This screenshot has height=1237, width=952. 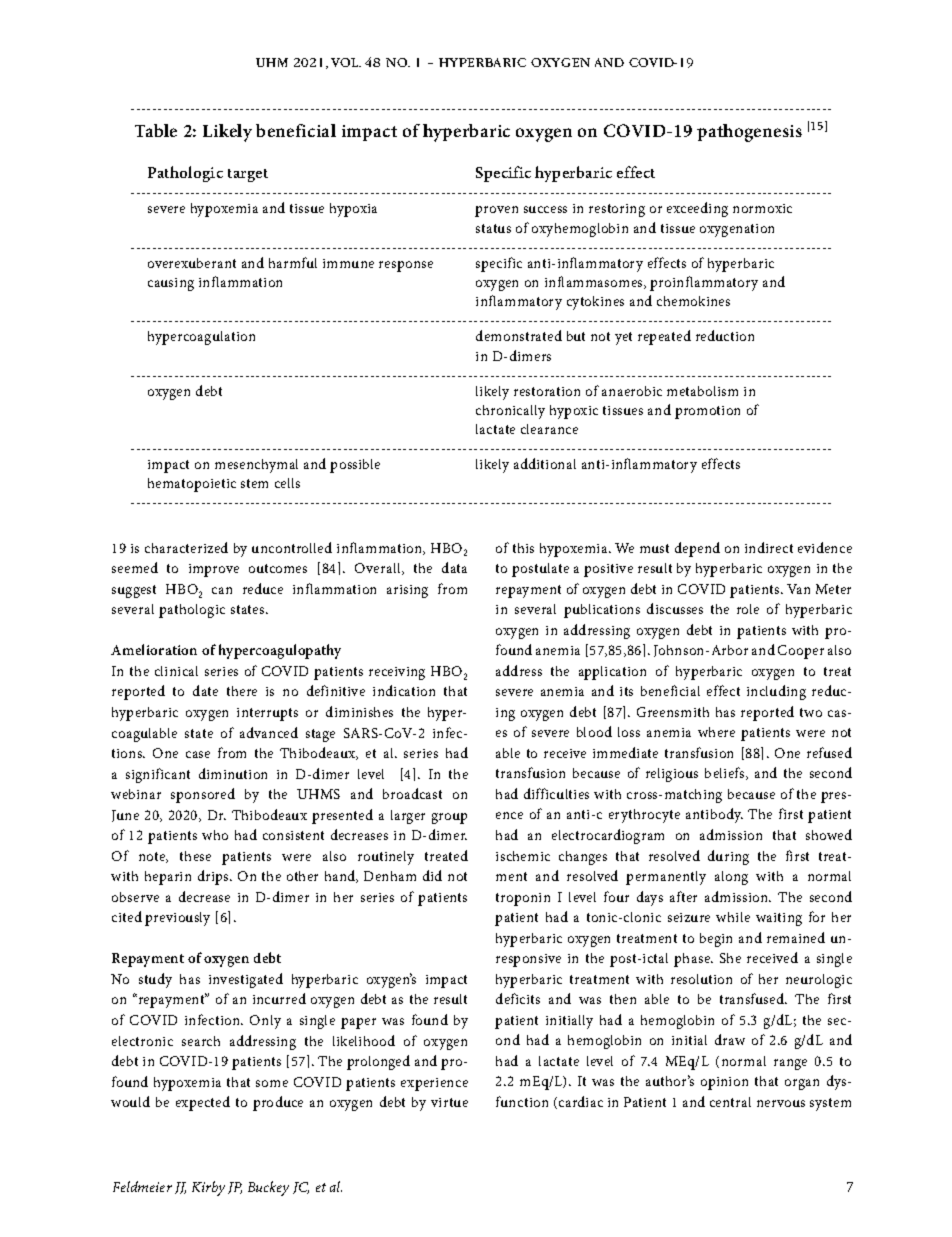 What do you see at coordinates (523, 899) in the screenshot?
I see `troponin` at bounding box center [523, 899].
